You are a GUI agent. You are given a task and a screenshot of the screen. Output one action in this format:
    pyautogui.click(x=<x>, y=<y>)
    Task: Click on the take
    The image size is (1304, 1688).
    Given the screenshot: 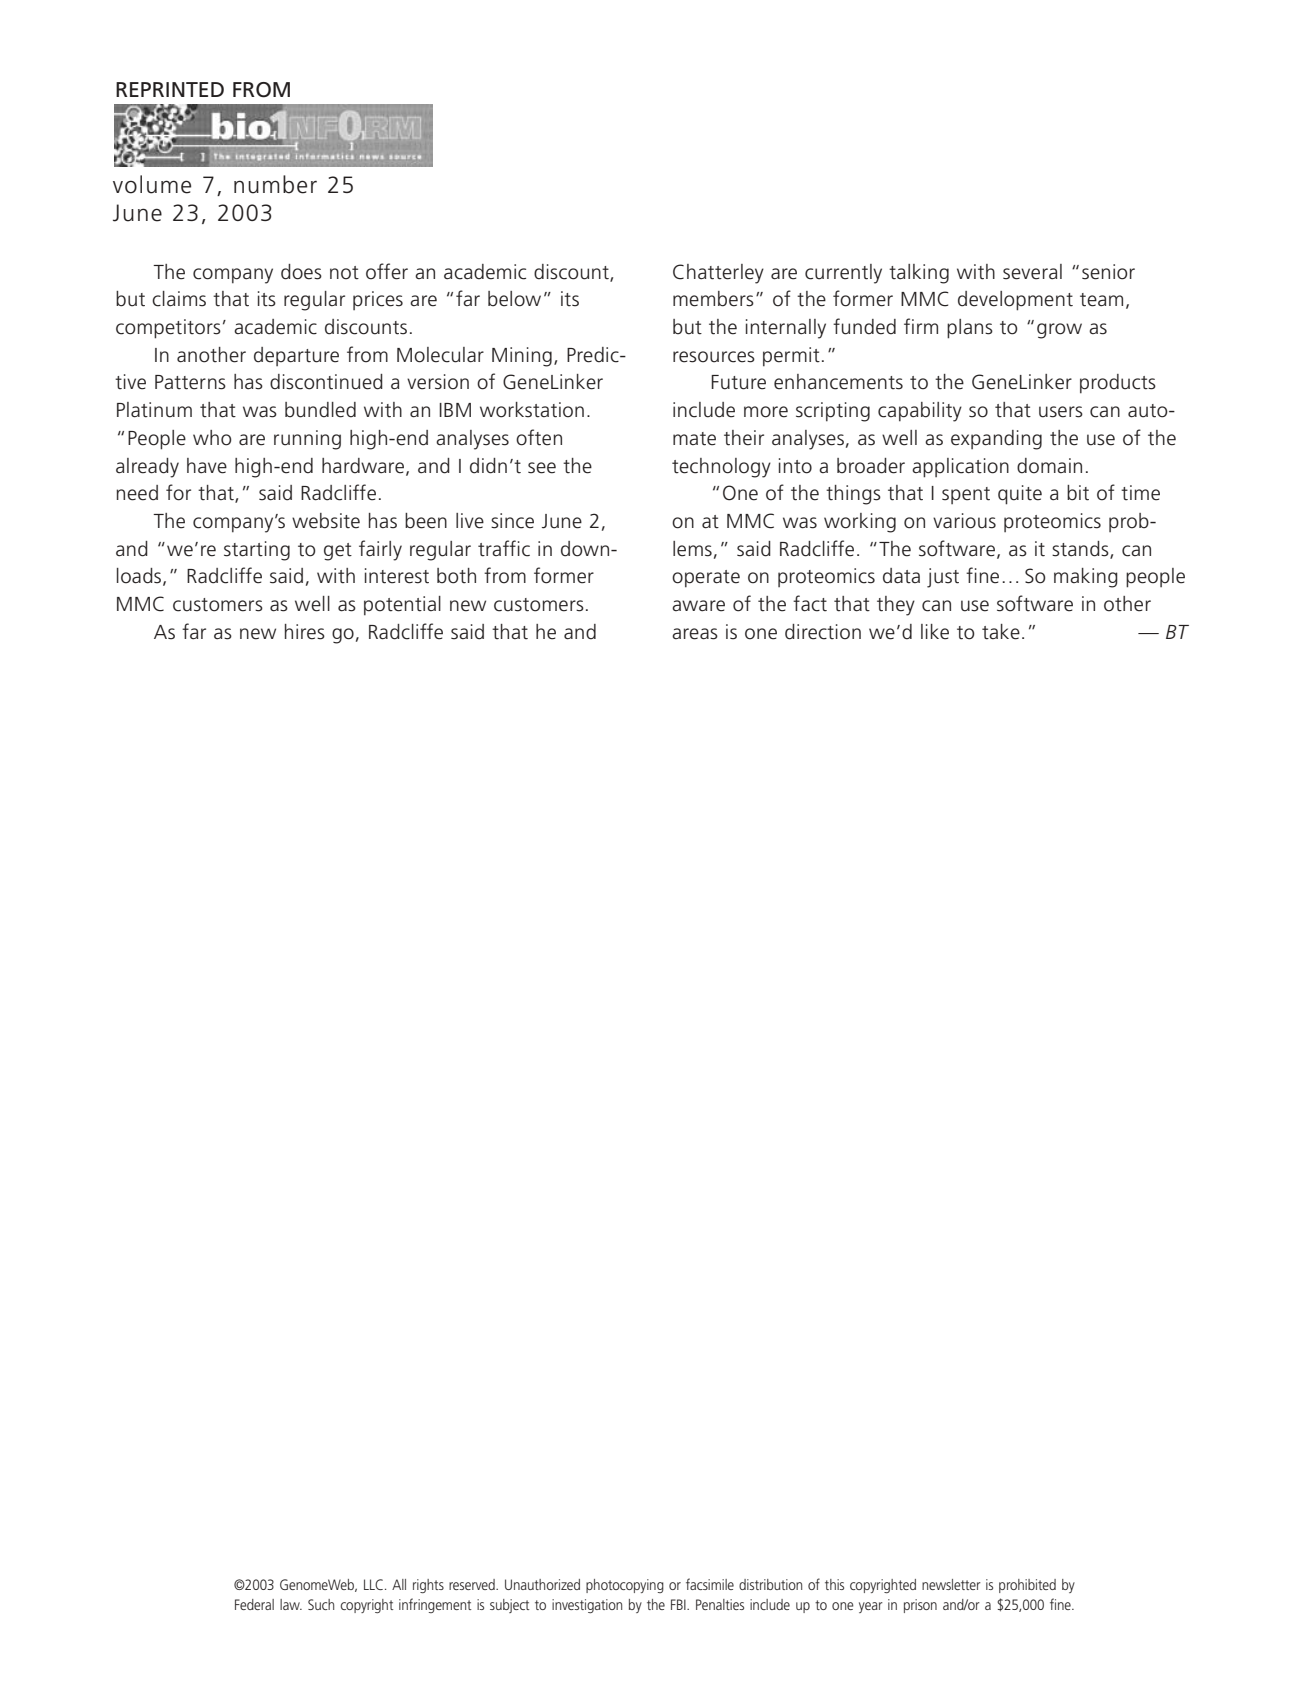 What is the action you would take?
    pyautogui.click(x=1001, y=632)
